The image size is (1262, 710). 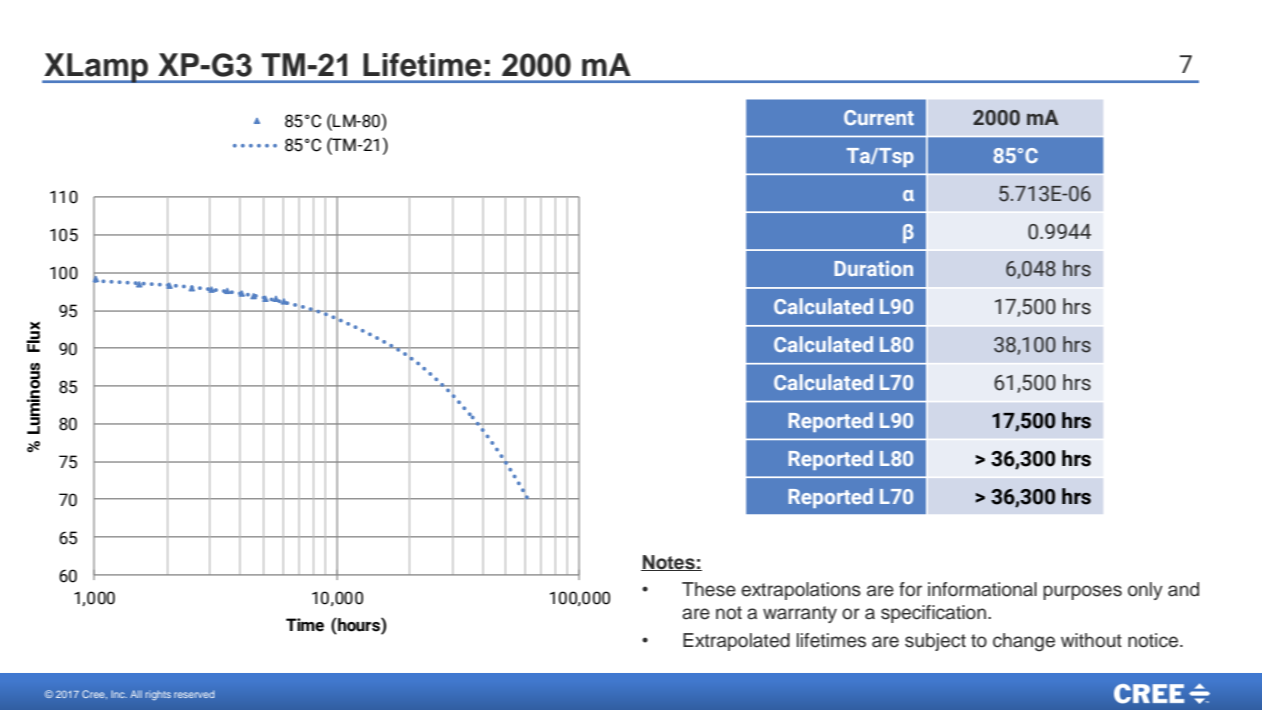 What do you see at coordinates (982, 589) in the image?
I see `informational` at bounding box center [982, 589].
